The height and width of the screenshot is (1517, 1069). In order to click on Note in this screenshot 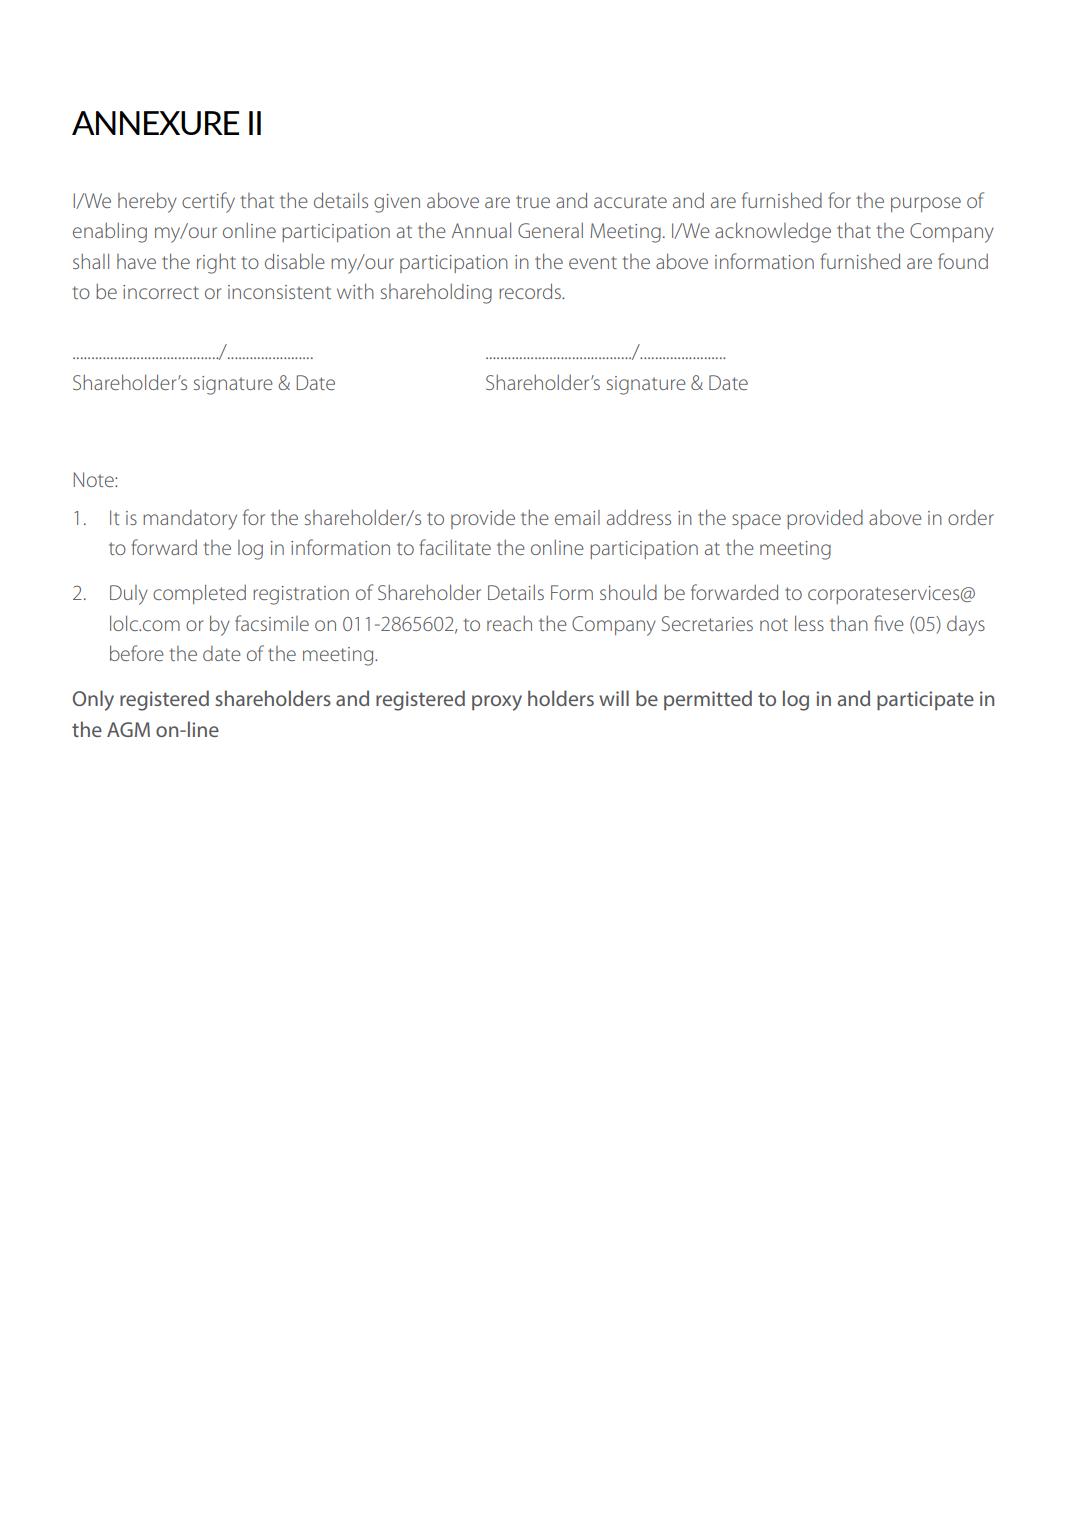, I will do `click(94, 479)`.
